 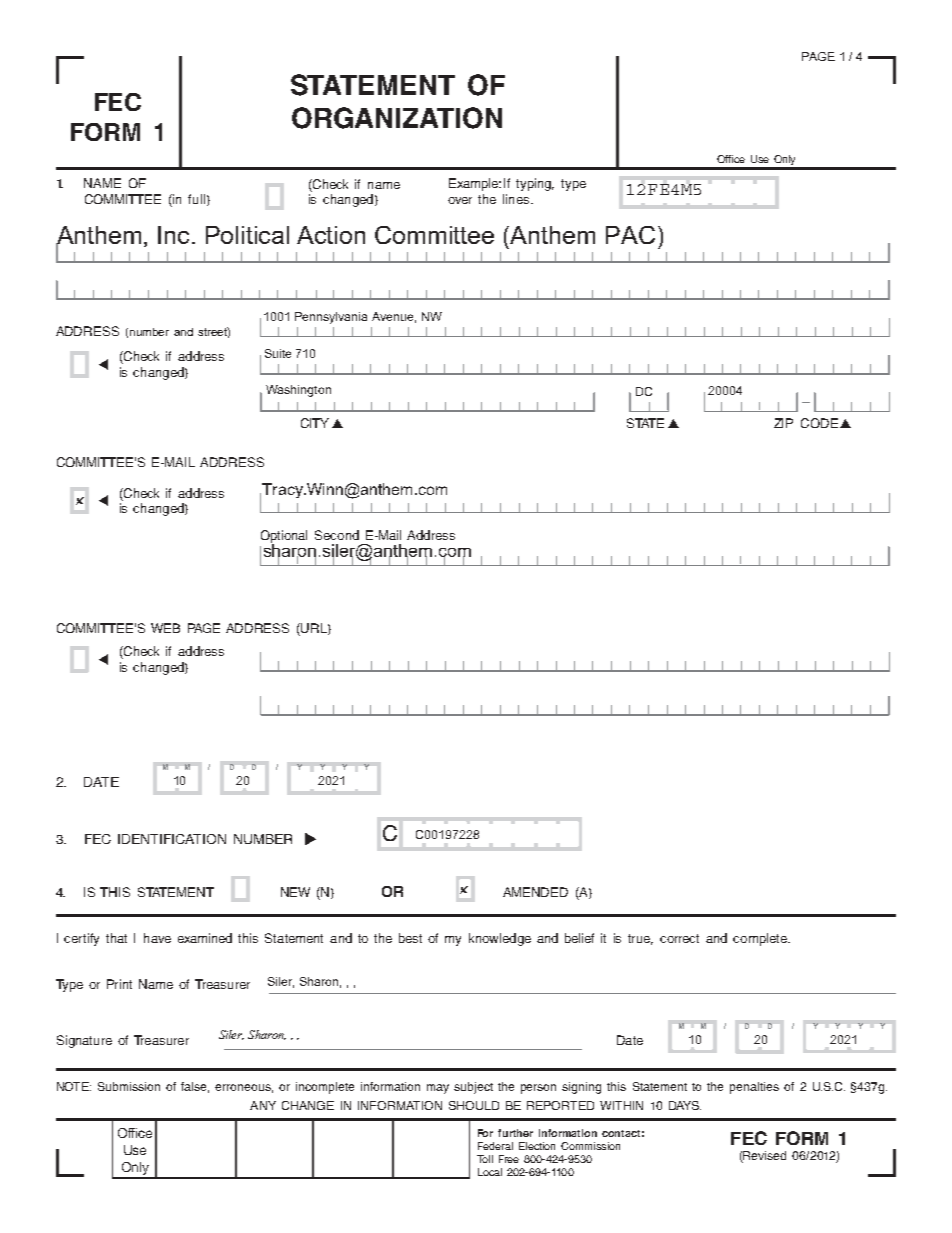 I want to click on have, so click(x=157, y=938).
